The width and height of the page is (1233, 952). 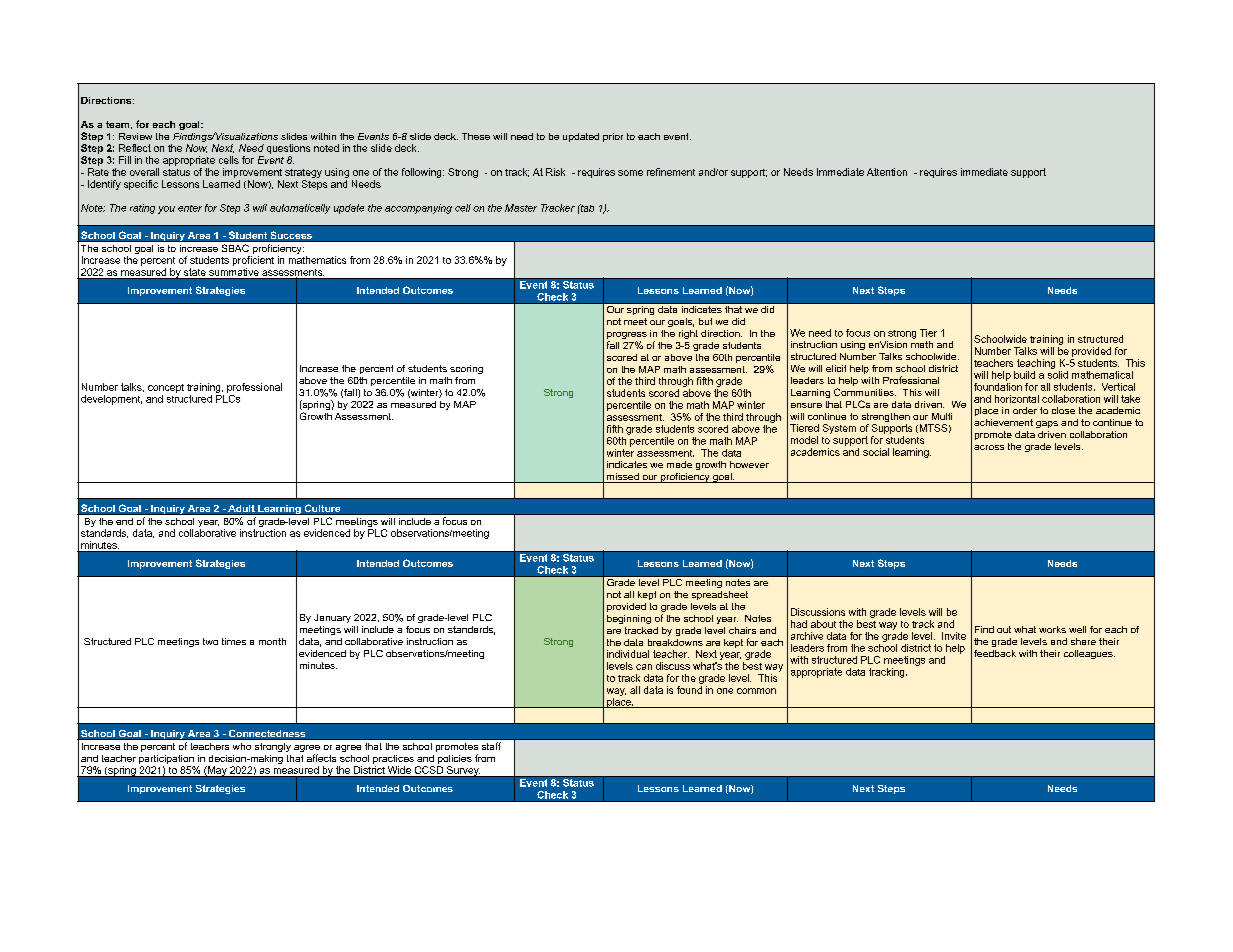 What do you see at coordinates (995, 653) in the page?
I see `feedback` at bounding box center [995, 653].
